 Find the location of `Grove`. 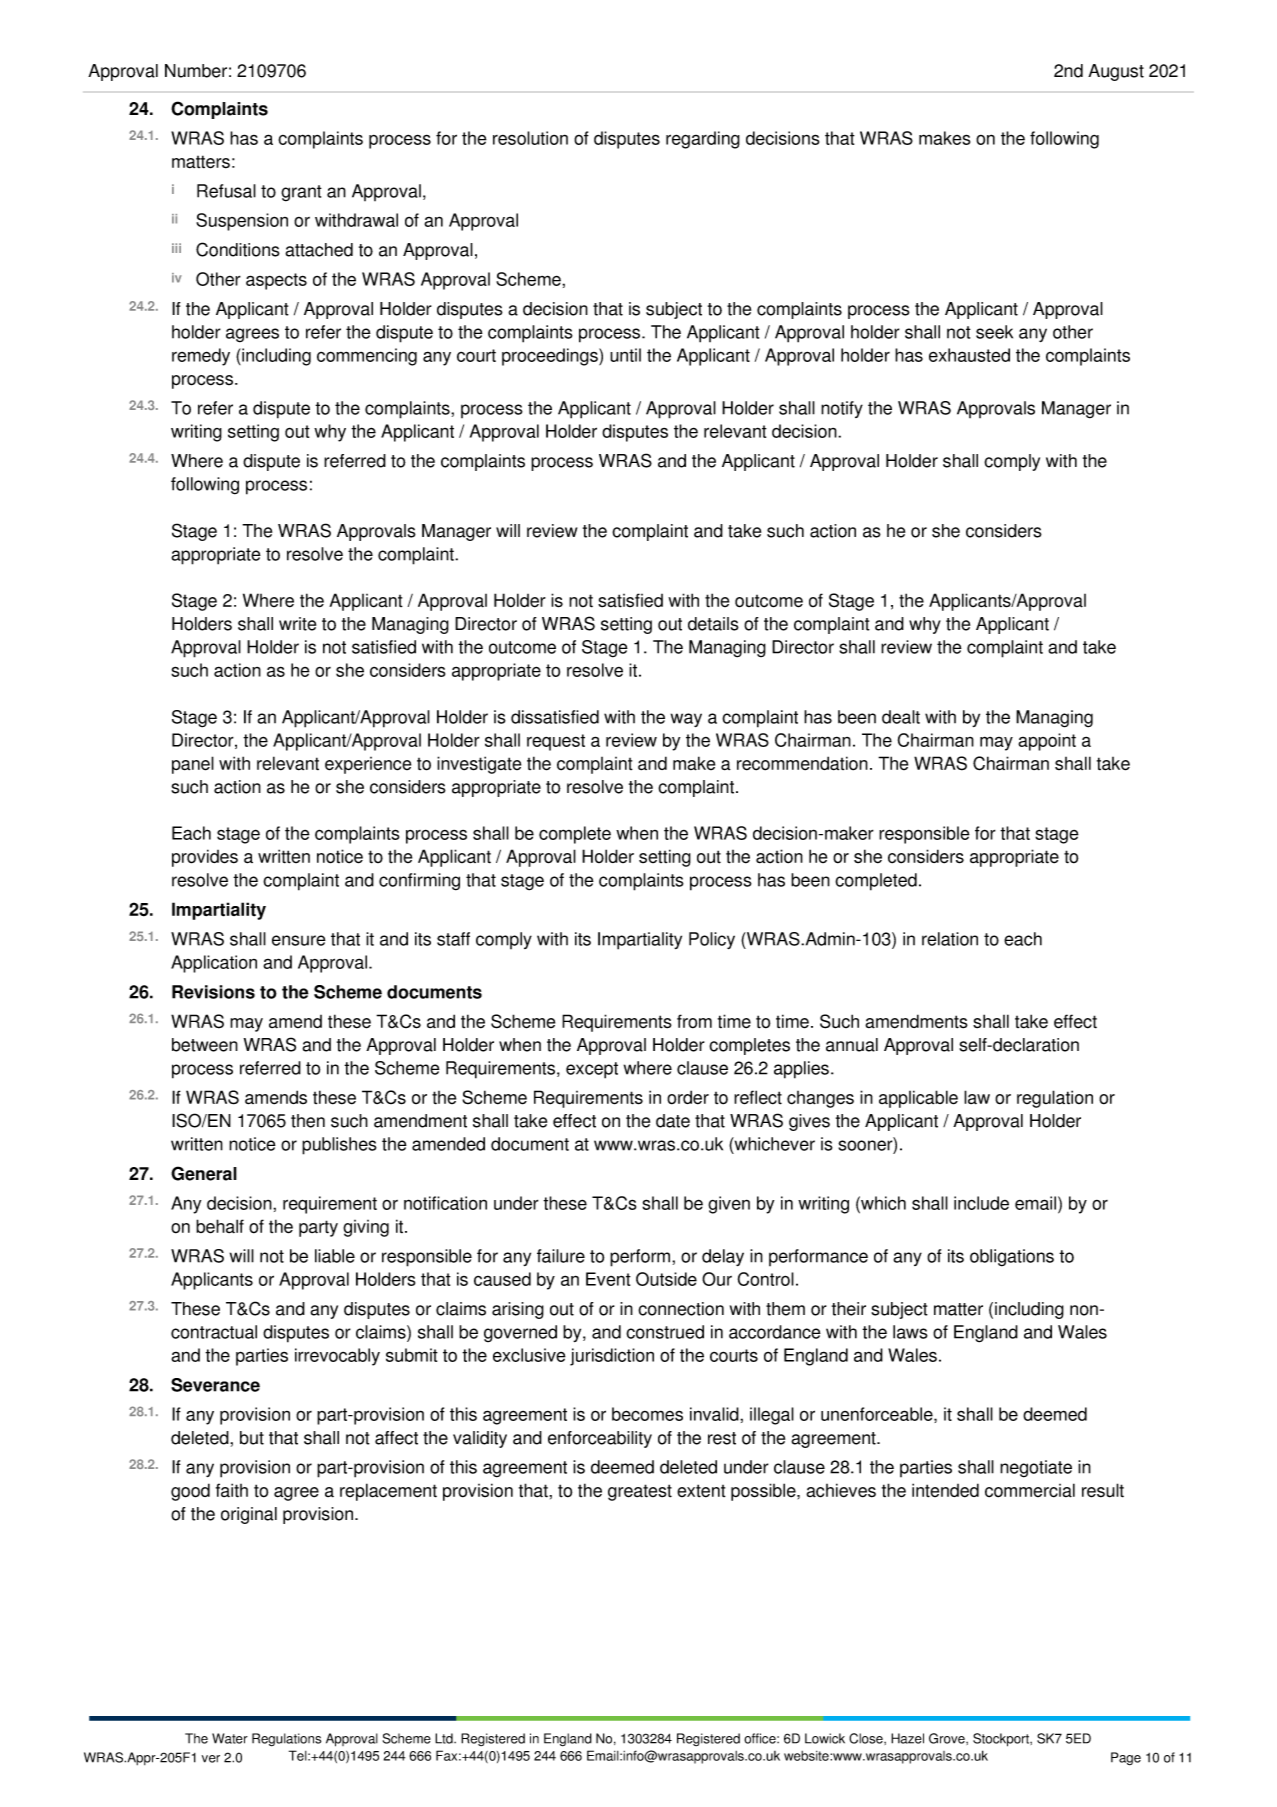

Grove is located at coordinates (948, 1738).
